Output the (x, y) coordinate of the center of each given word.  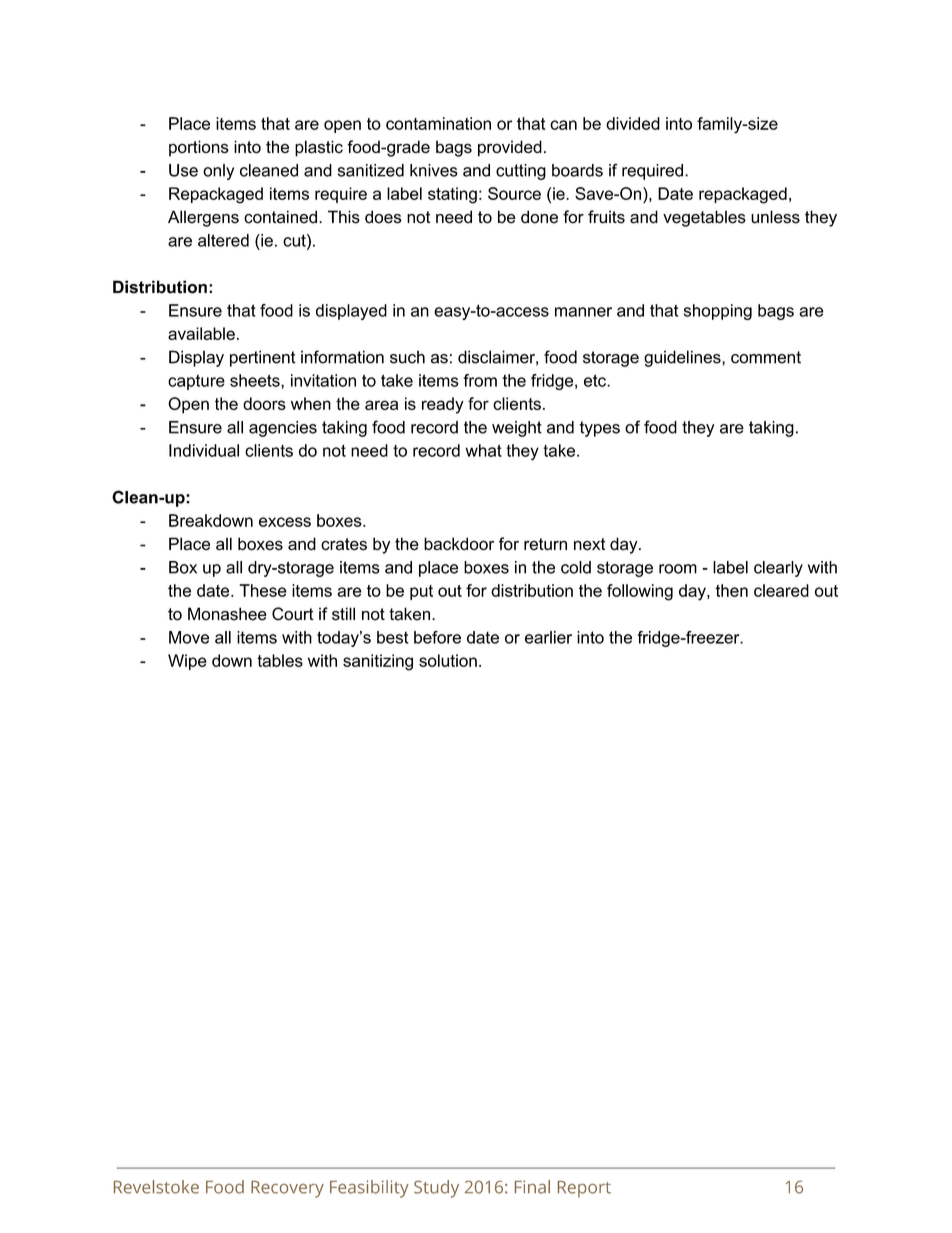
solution (448, 660)
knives (434, 170)
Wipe (187, 662)
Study (436, 1189)
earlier (548, 637)
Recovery (287, 1189)
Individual (204, 450)
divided (633, 123)
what (483, 450)
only (218, 172)
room (678, 569)
